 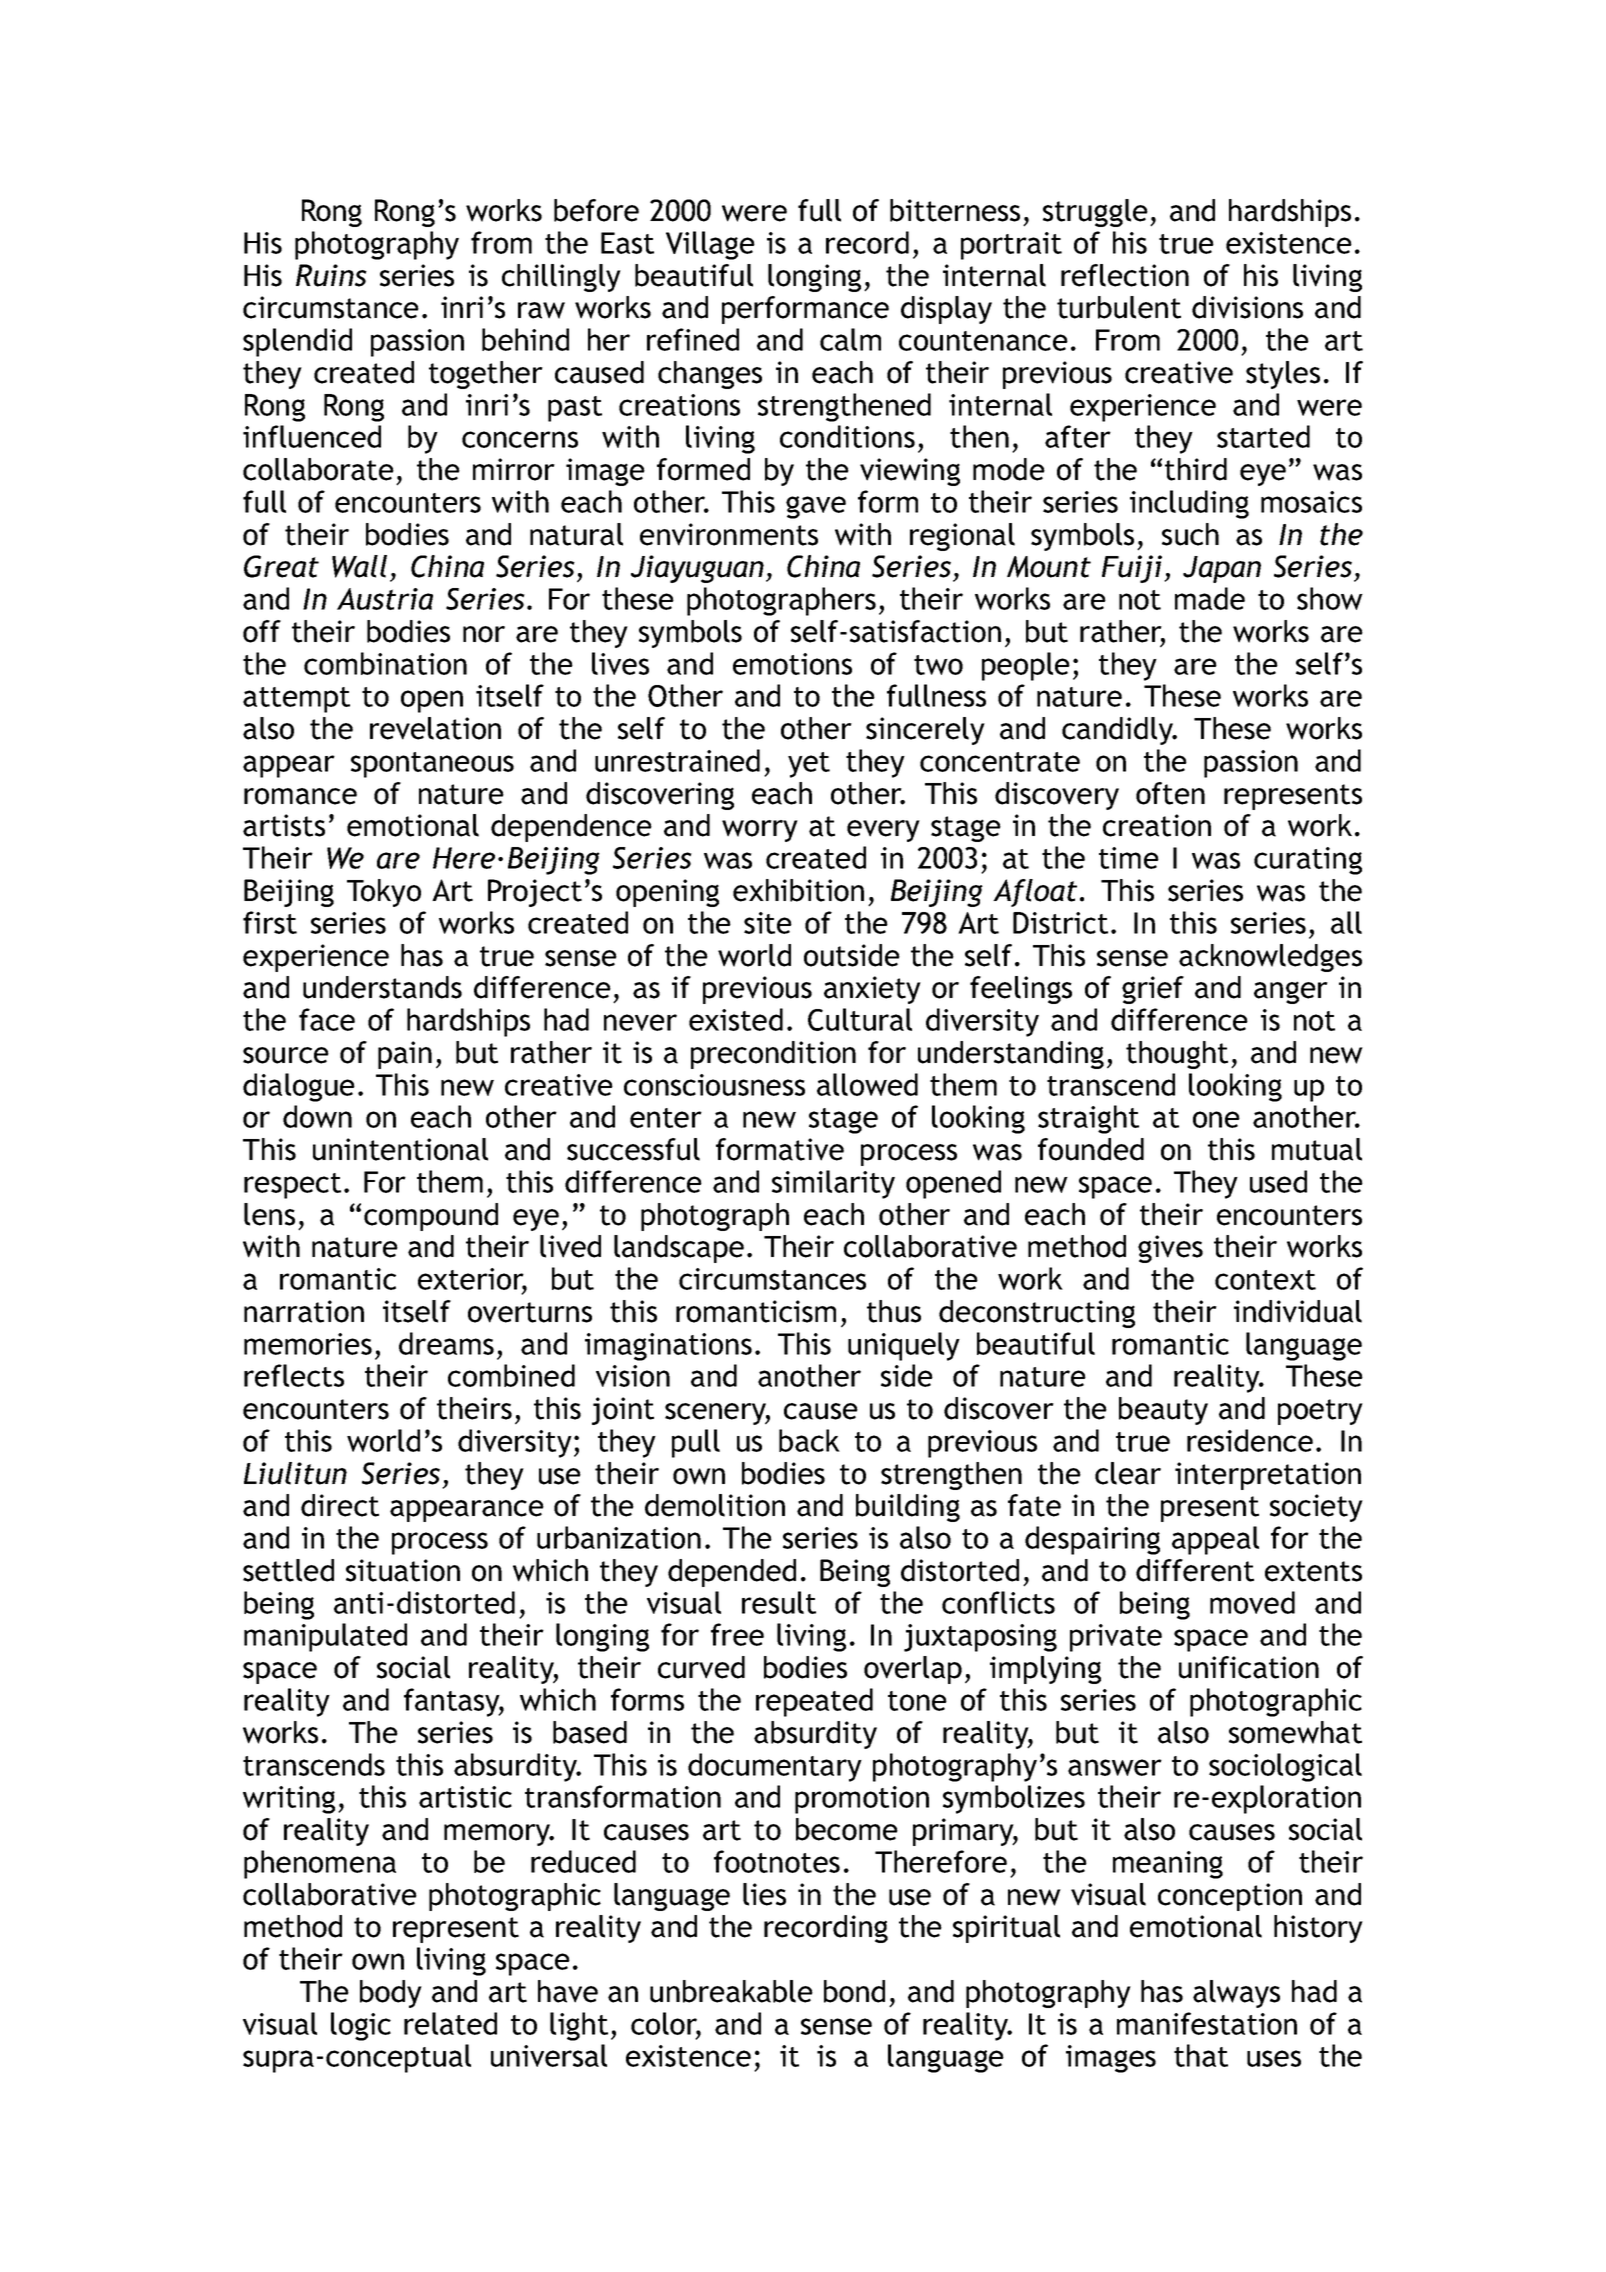 What do you see at coordinates (1125, 275) in the screenshot?
I see `reflection` at bounding box center [1125, 275].
